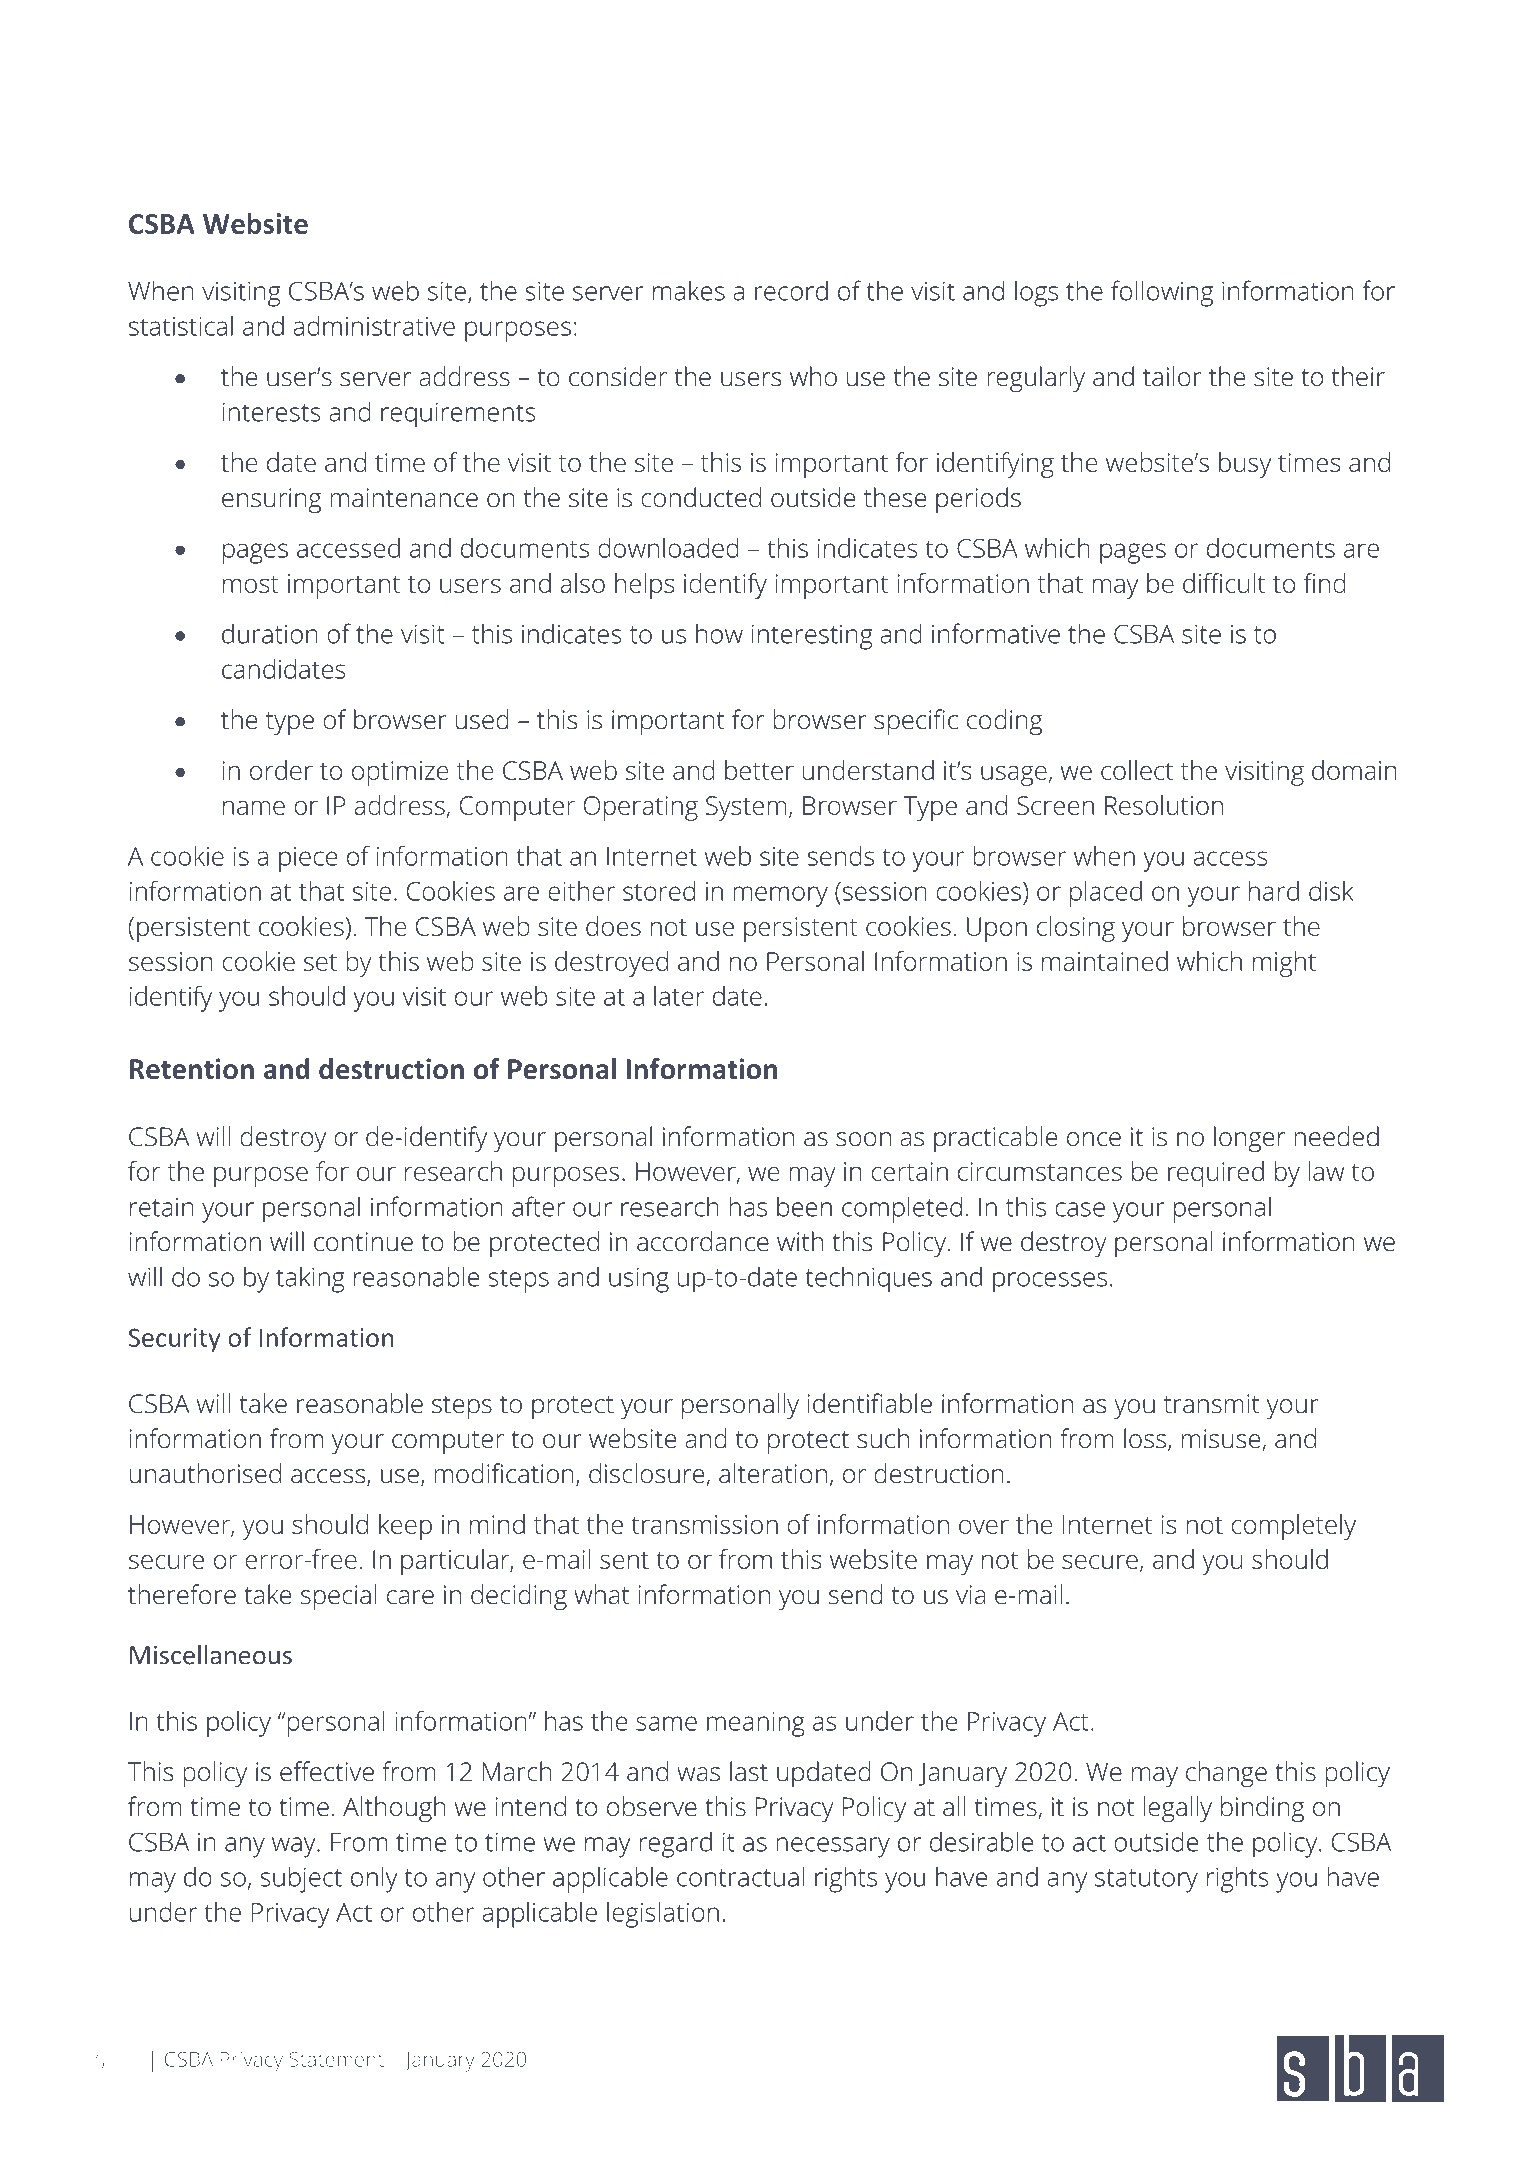  What do you see at coordinates (813, 376) in the page?
I see `who` at bounding box center [813, 376].
